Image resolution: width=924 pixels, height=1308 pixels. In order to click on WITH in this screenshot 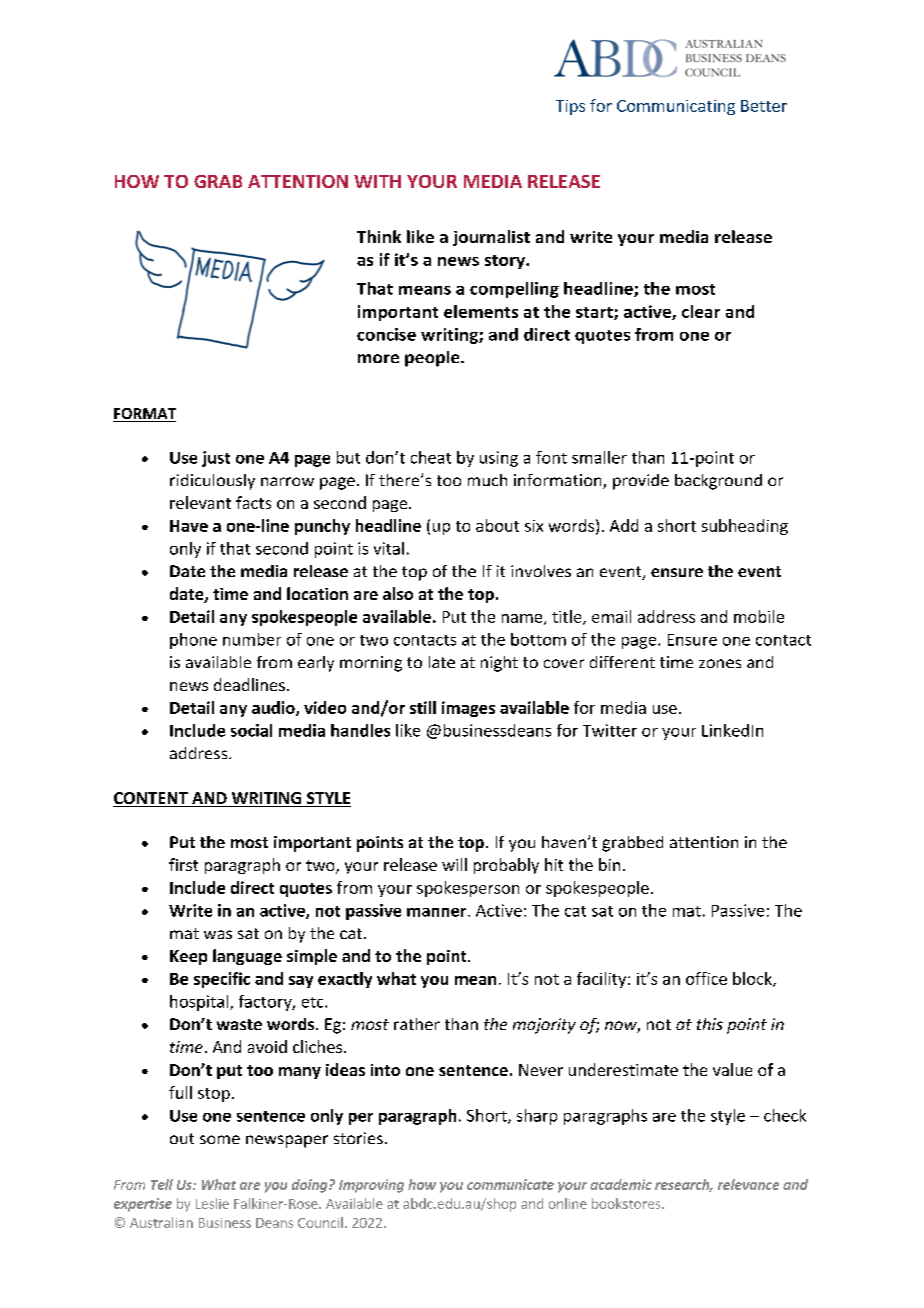, I will do `click(377, 181)`.
